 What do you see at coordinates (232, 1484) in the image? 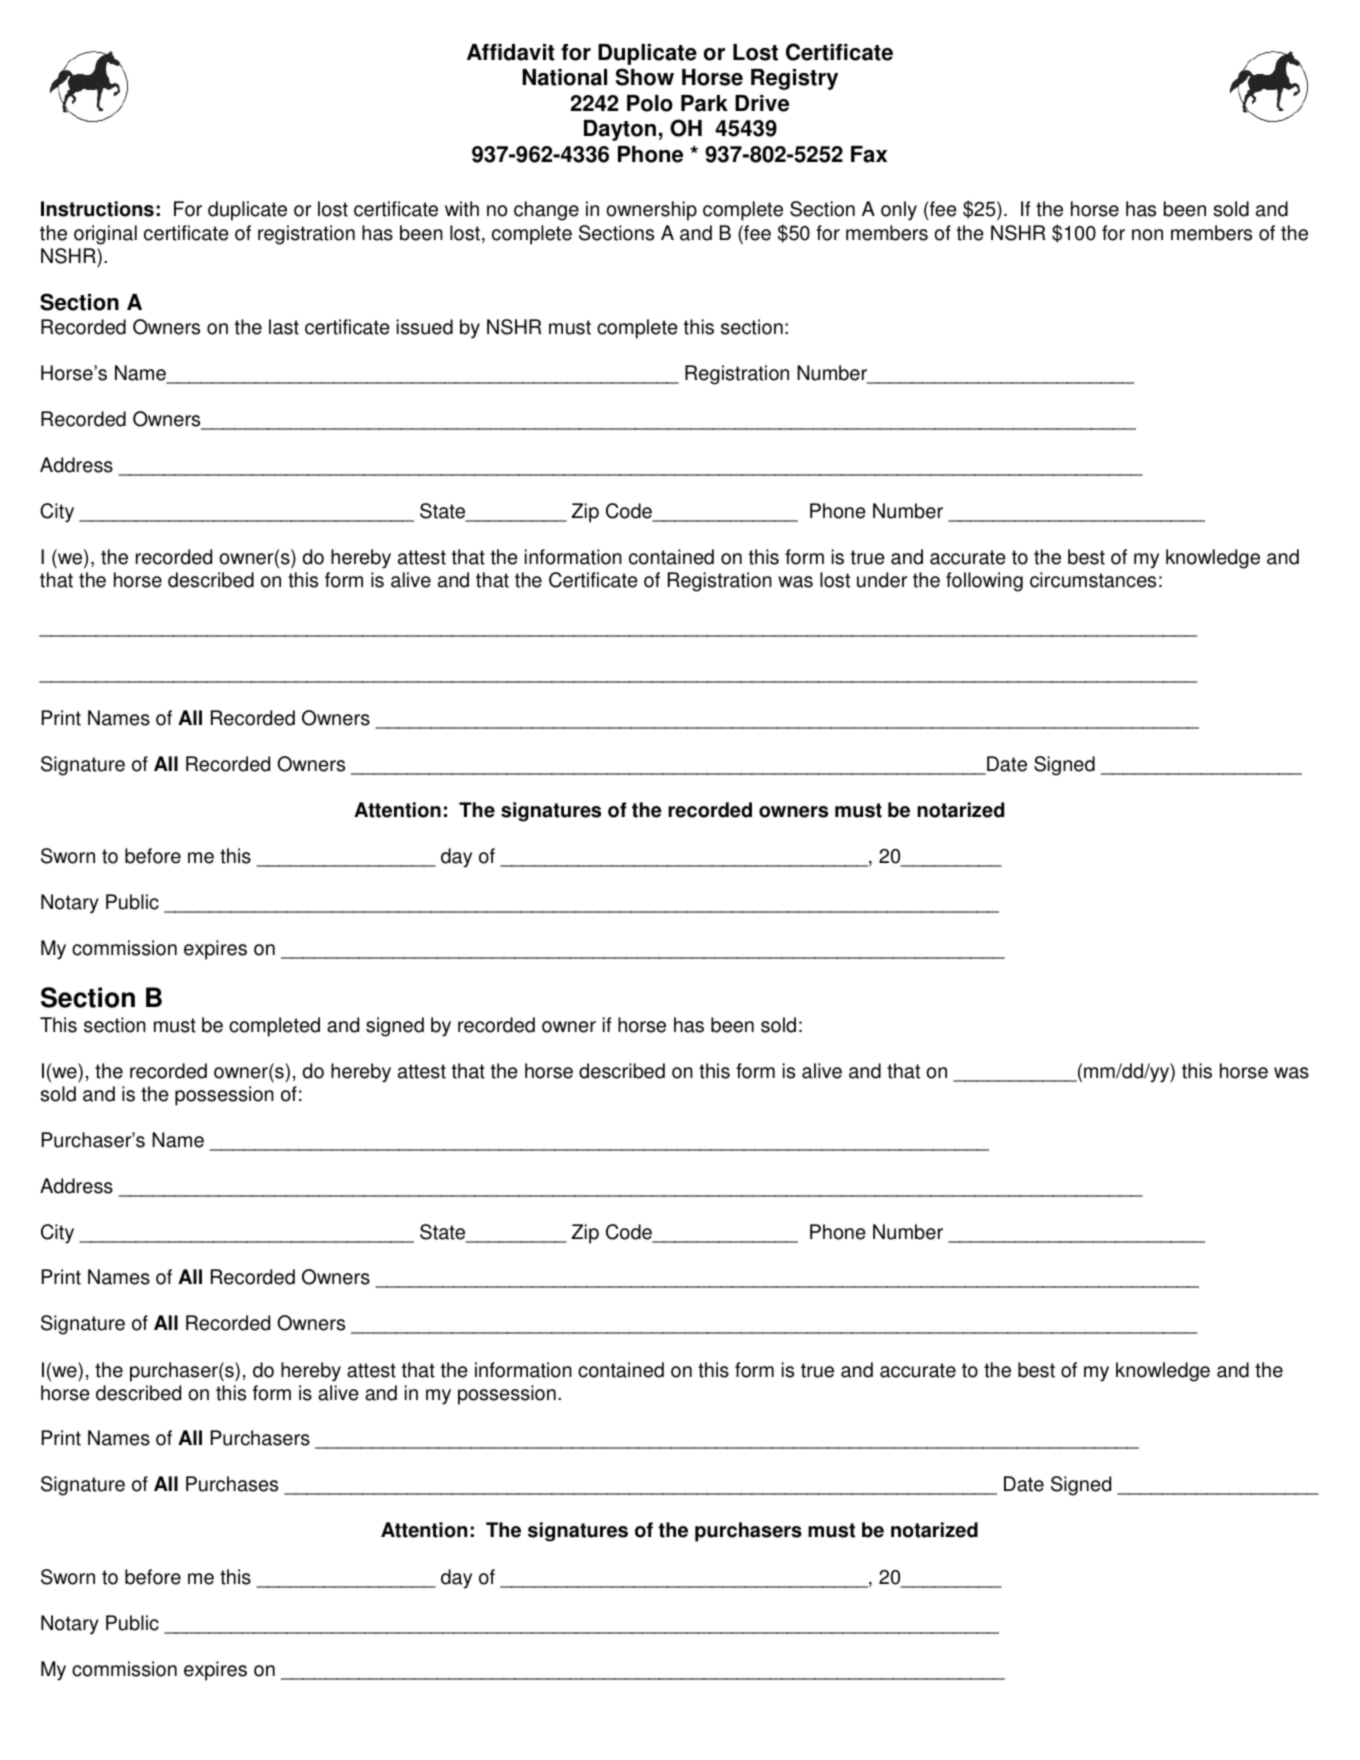
I see `Purchases` at bounding box center [232, 1484].
